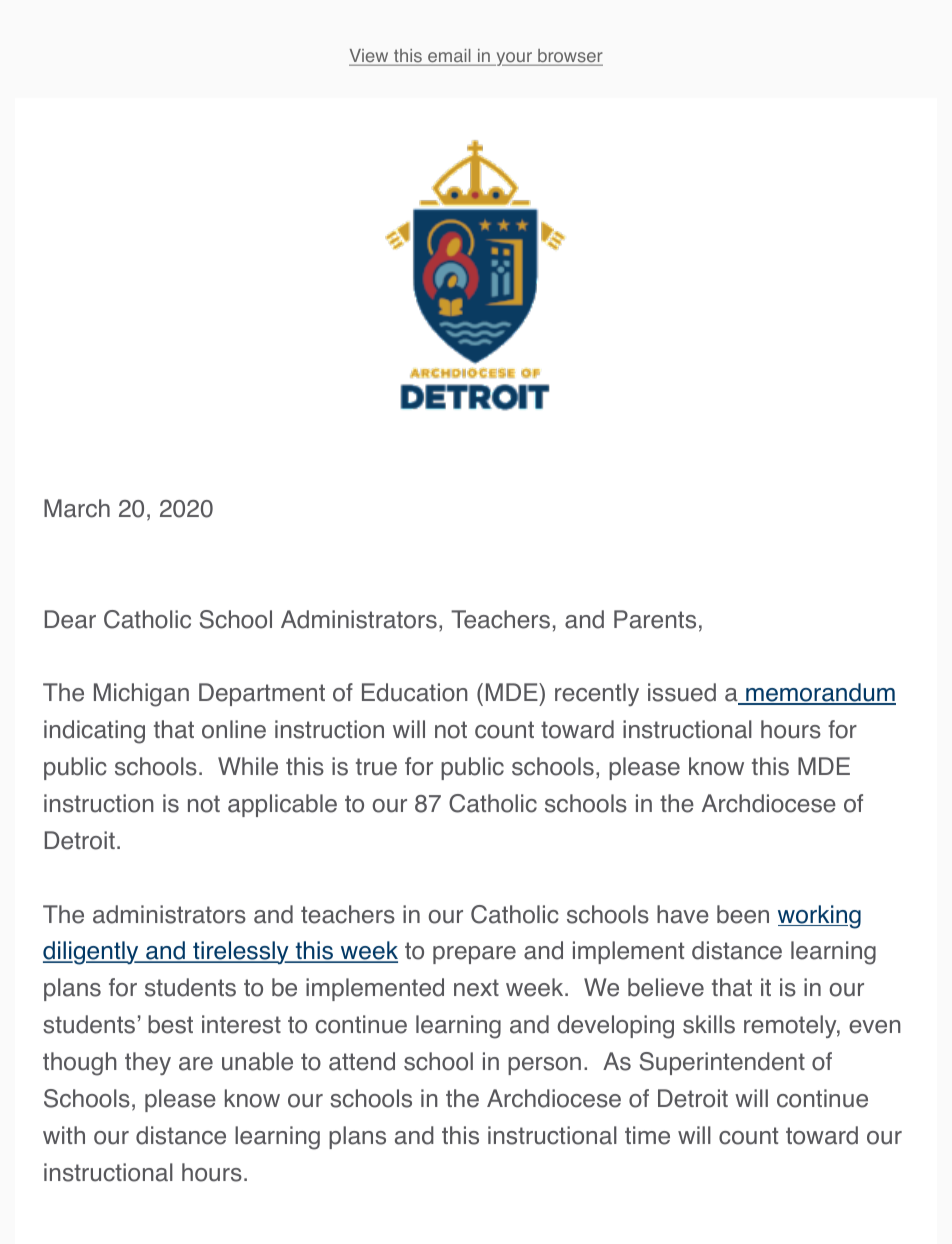 This screenshot has width=952, height=1244. I want to click on they, so click(148, 1063).
